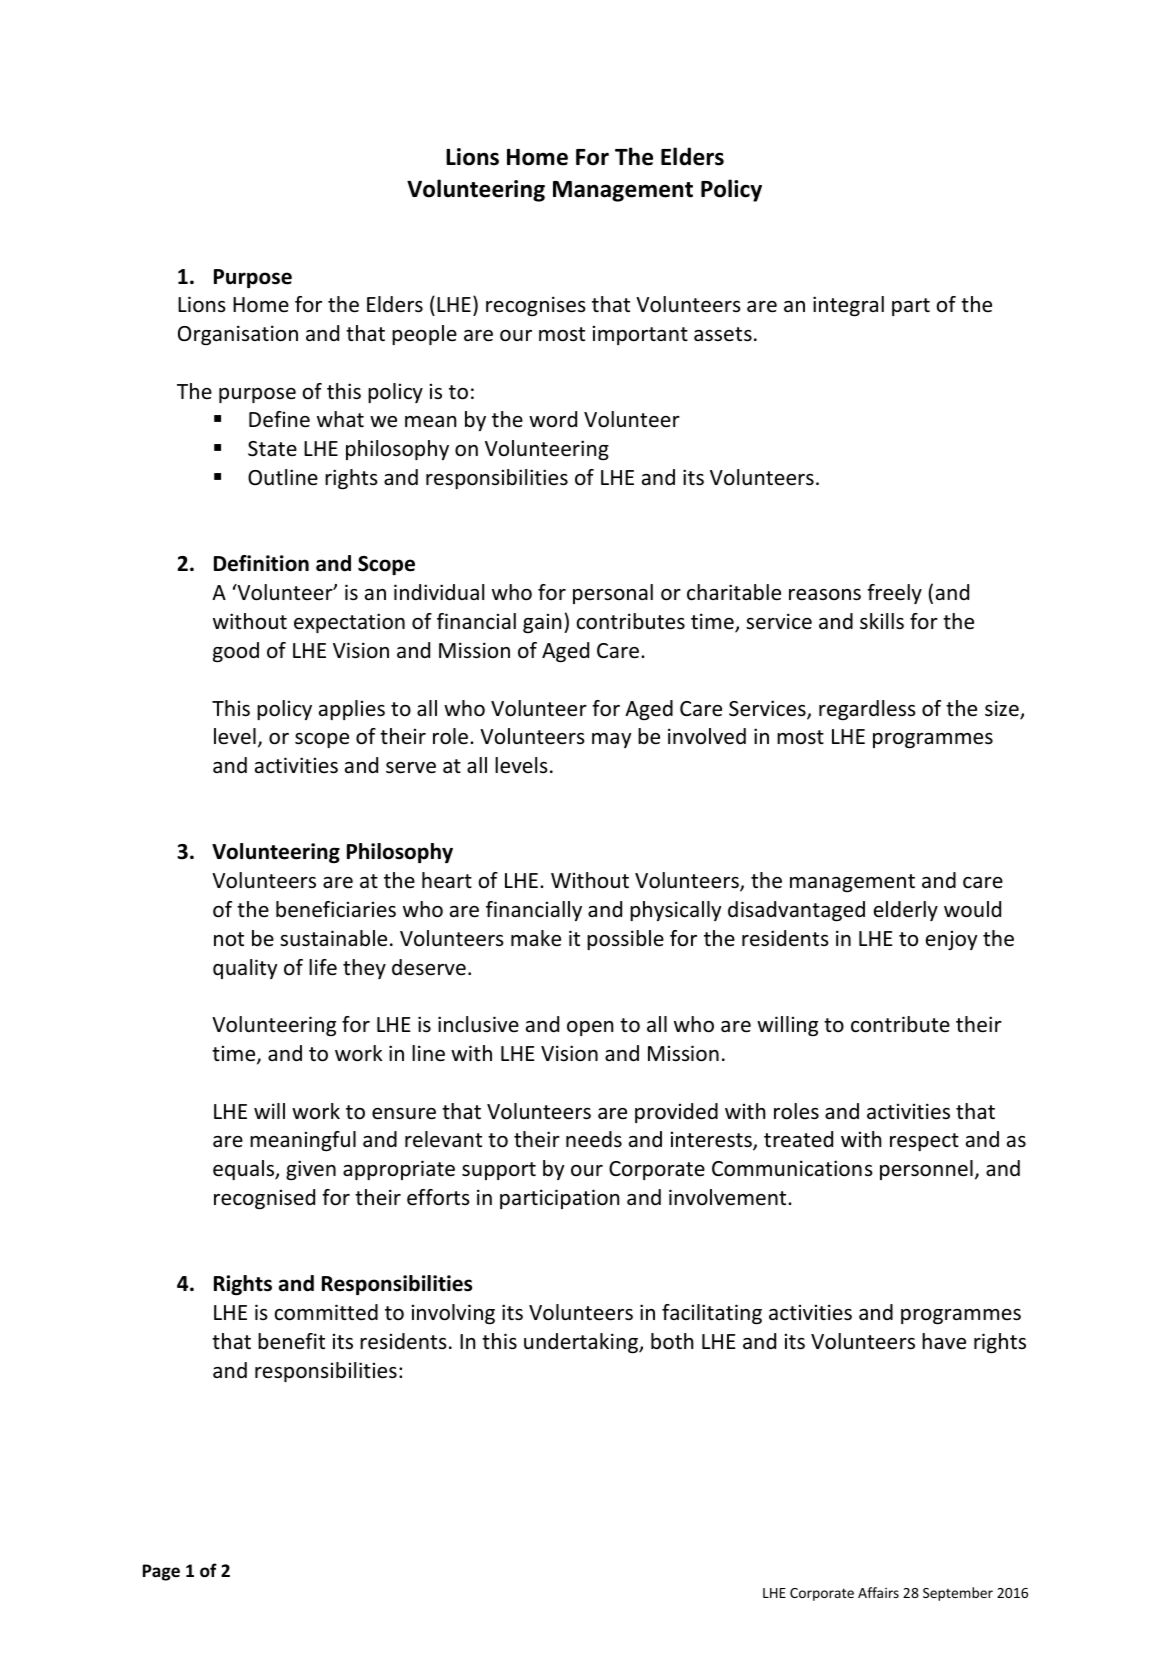 The image size is (1170, 1655). What do you see at coordinates (906, 911) in the screenshot?
I see `elderly` at bounding box center [906, 911].
